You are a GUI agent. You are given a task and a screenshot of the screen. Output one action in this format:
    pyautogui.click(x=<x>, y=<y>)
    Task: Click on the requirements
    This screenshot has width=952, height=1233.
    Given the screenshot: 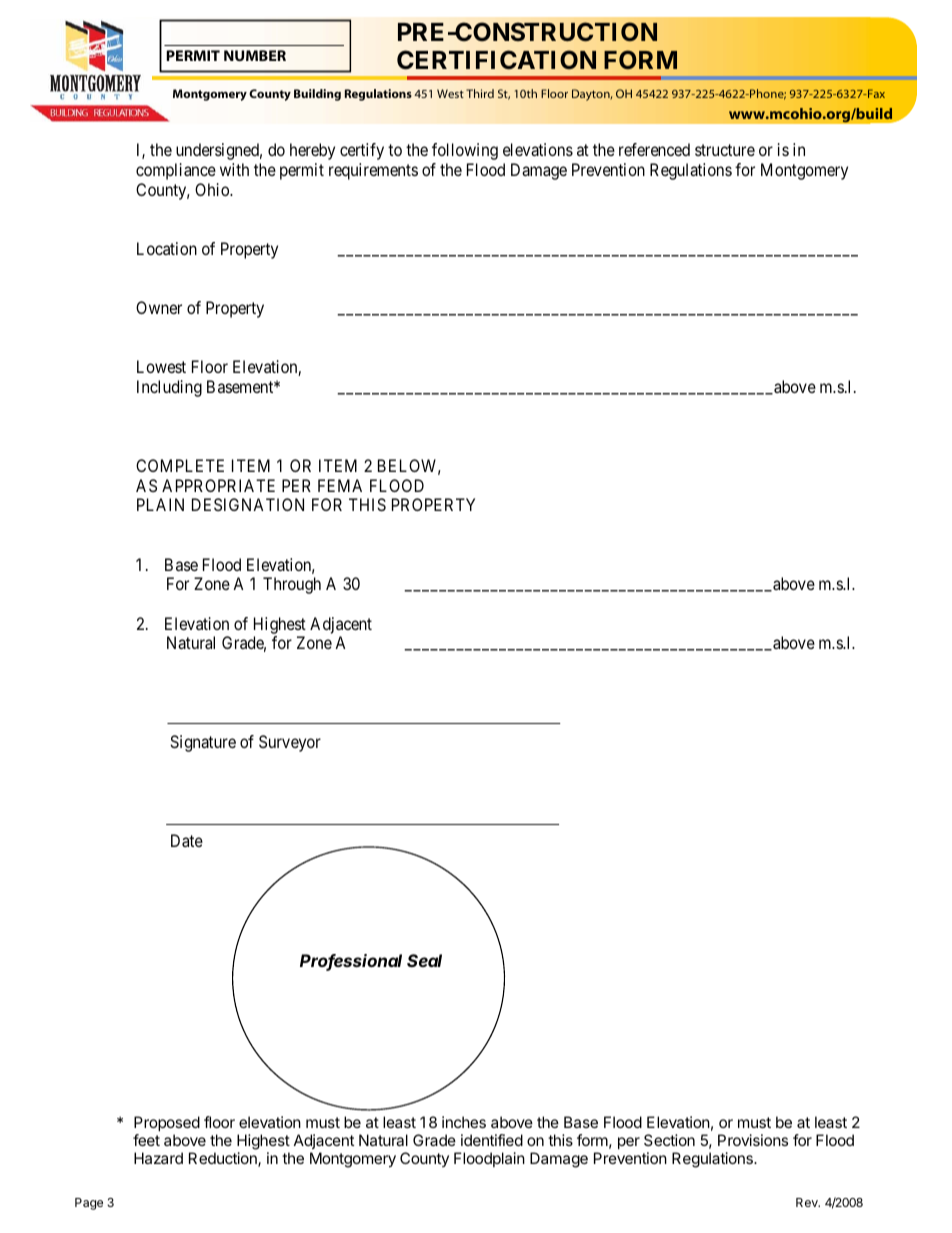 What is the action you would take?
    pyautogui.click(x=373, y=171)
